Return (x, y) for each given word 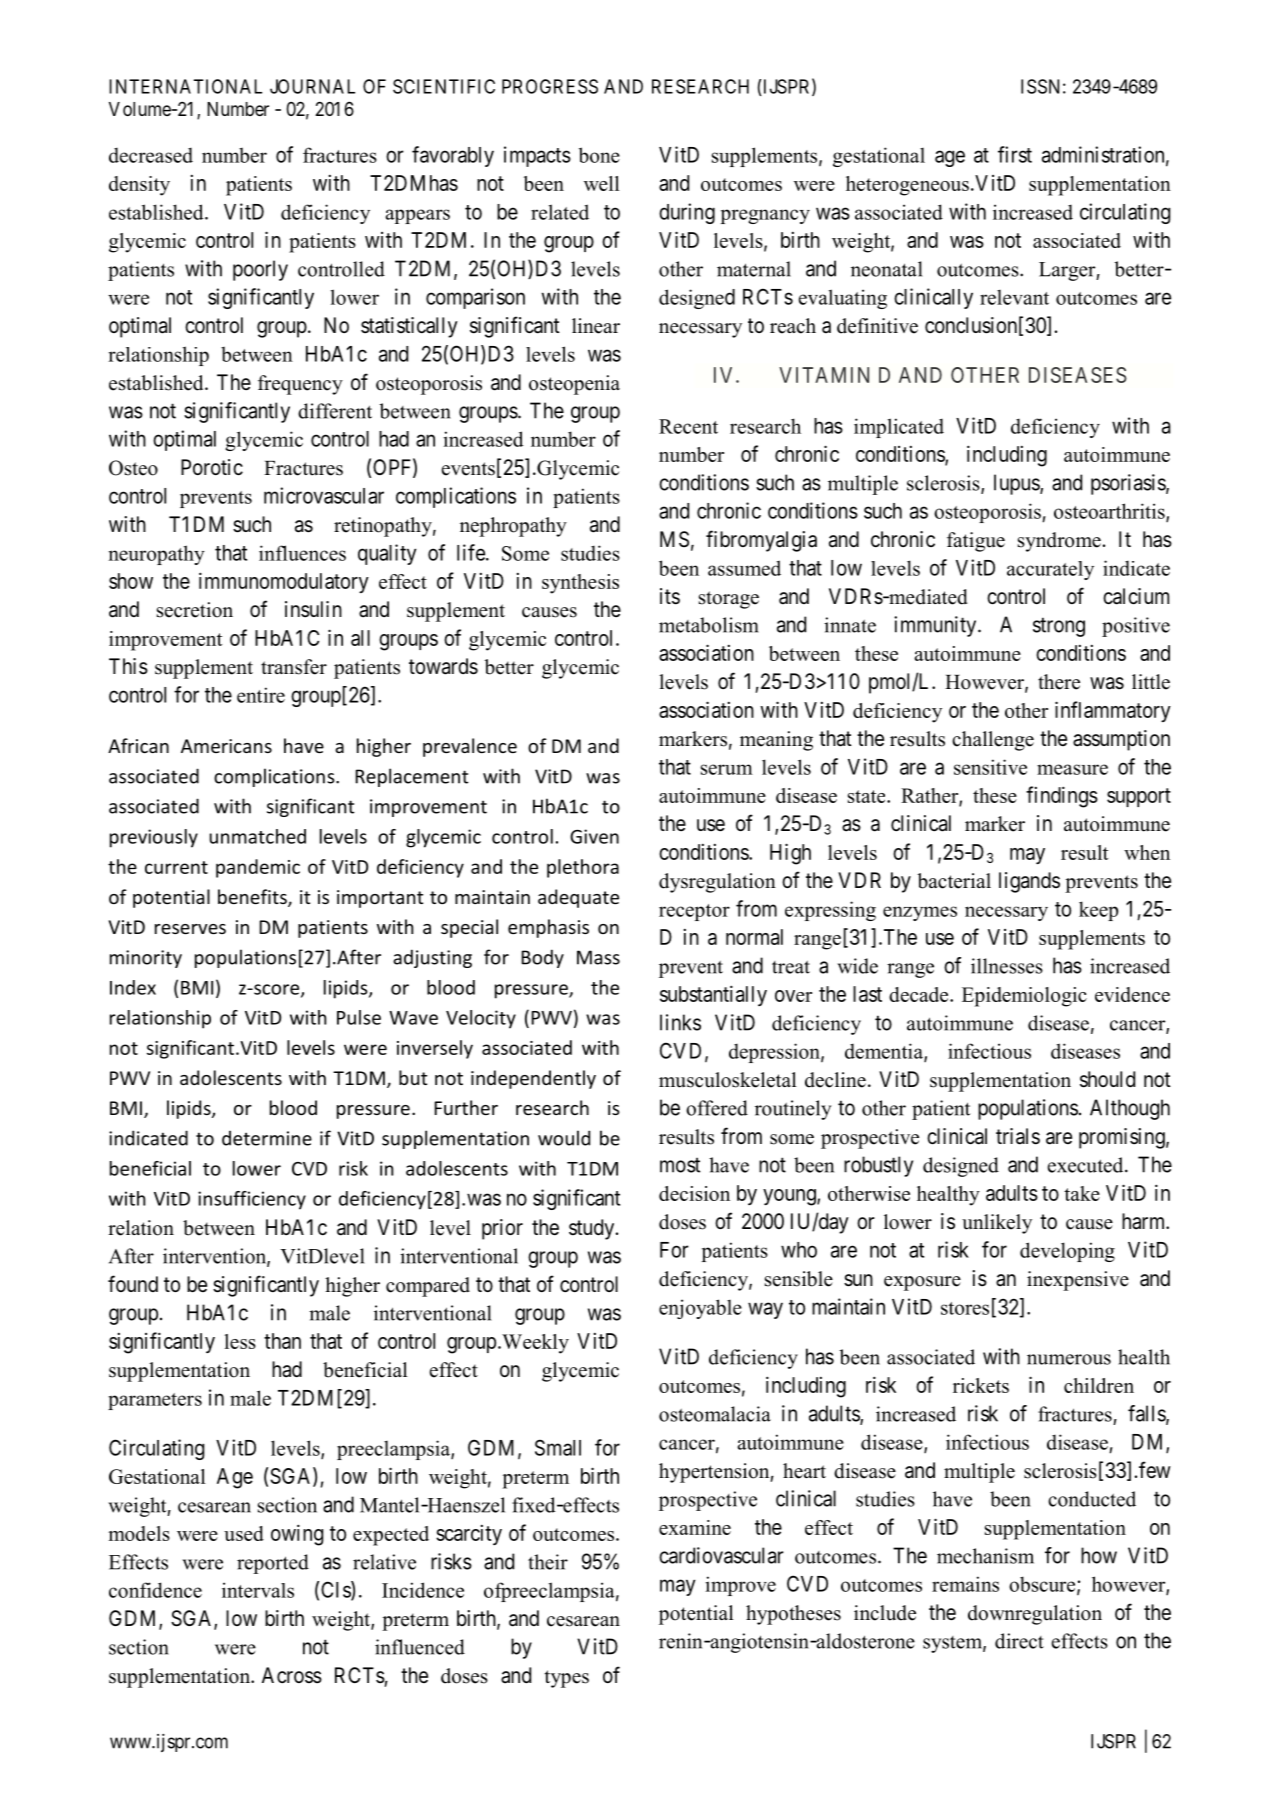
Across (292, 1675)
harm (1145, 1221)
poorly (260, 270)
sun (858, 1280)
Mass (598, 957)
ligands (1029, 882)
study (593, 1229)
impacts (537, 156)
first (1015, 154)
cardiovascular (721, 1555)
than (282, 1341)
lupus (1017, 484)
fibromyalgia (761, 541)
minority (146, 959)
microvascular (324, 495)
